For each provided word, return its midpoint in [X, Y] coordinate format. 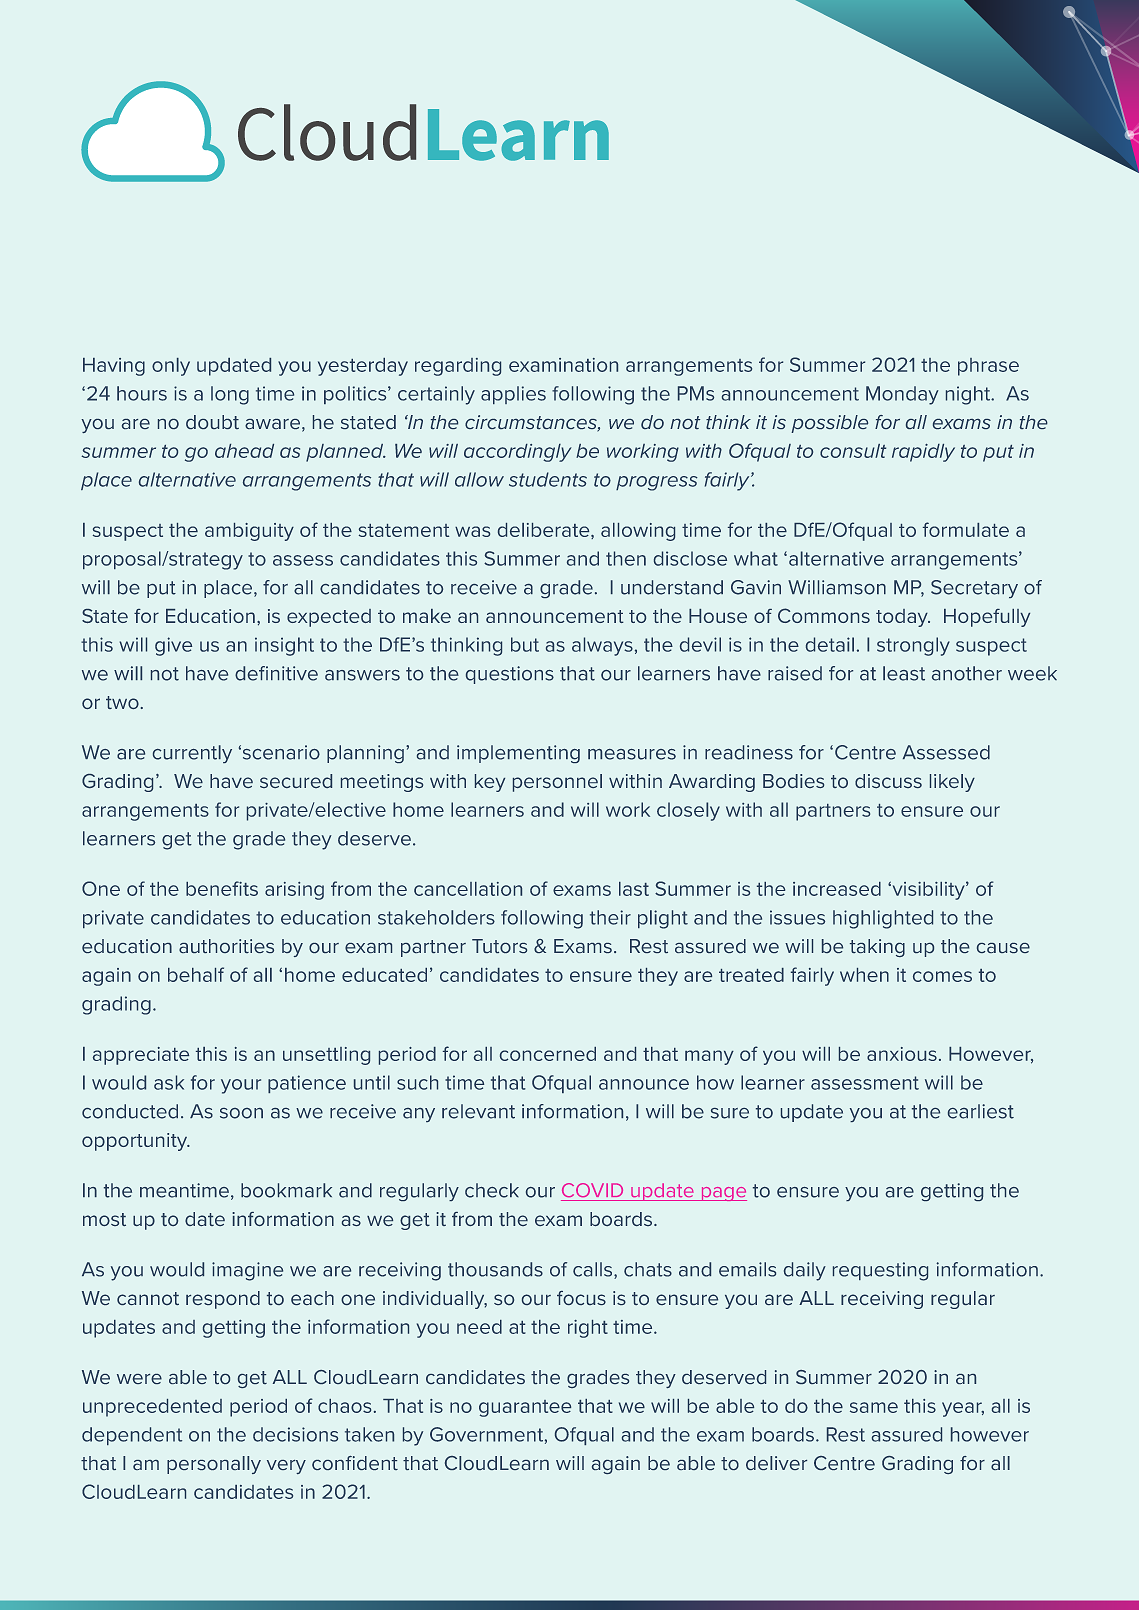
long [230, 395]
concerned [548, 1054]
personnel [557, 783]
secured [296, 781]
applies [513, 395]
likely [952, 783]
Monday [902, 395]
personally [214, 1465]
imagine [247, 1271]
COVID [592, 1190]
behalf [196, 974]
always [602, 646]
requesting [880, 1271]
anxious [902, 1054]
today [903, 618]
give [173, 646]
